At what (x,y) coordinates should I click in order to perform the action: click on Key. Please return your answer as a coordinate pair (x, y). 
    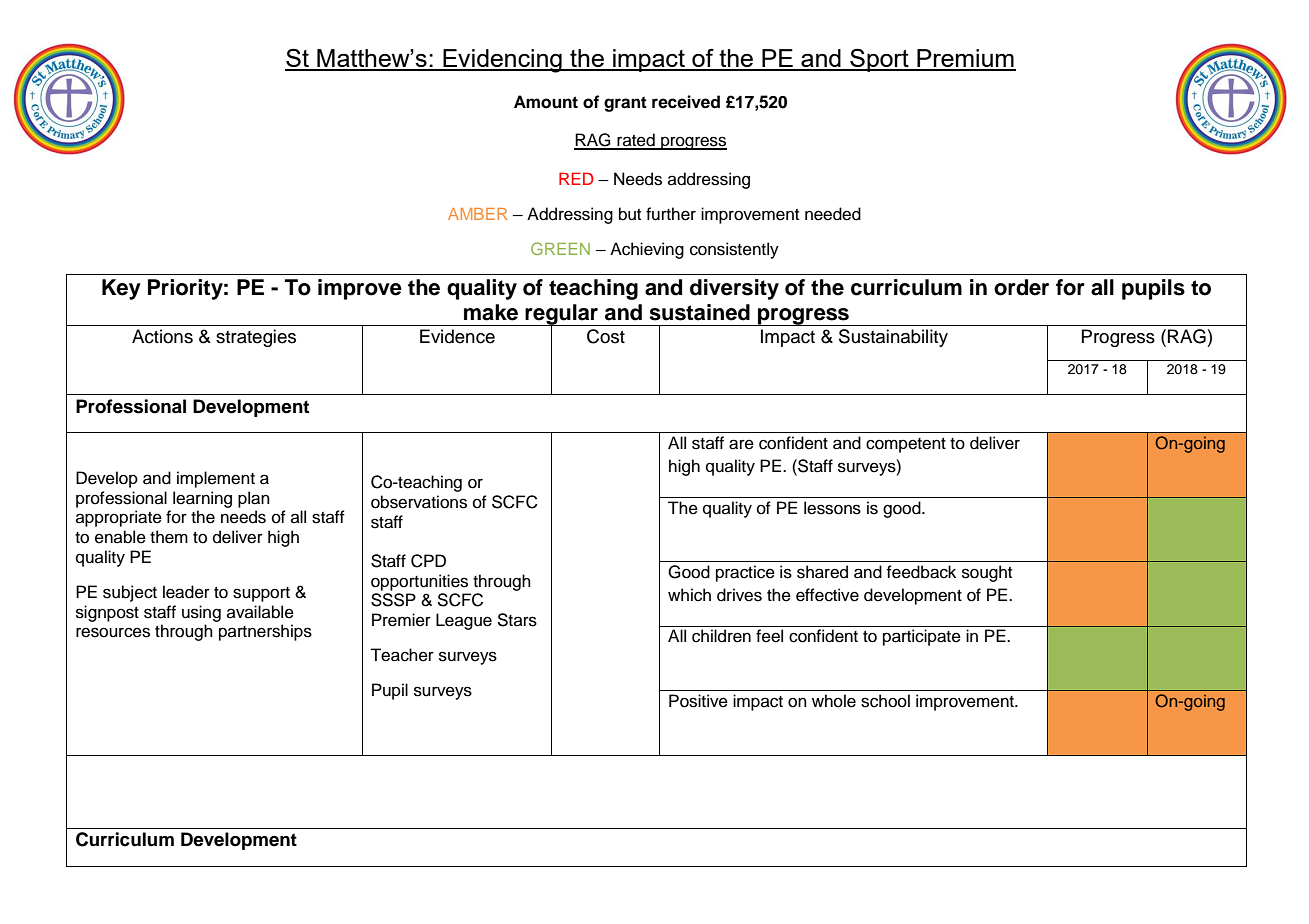
    Looking at the image, I should click on (121, 289).
